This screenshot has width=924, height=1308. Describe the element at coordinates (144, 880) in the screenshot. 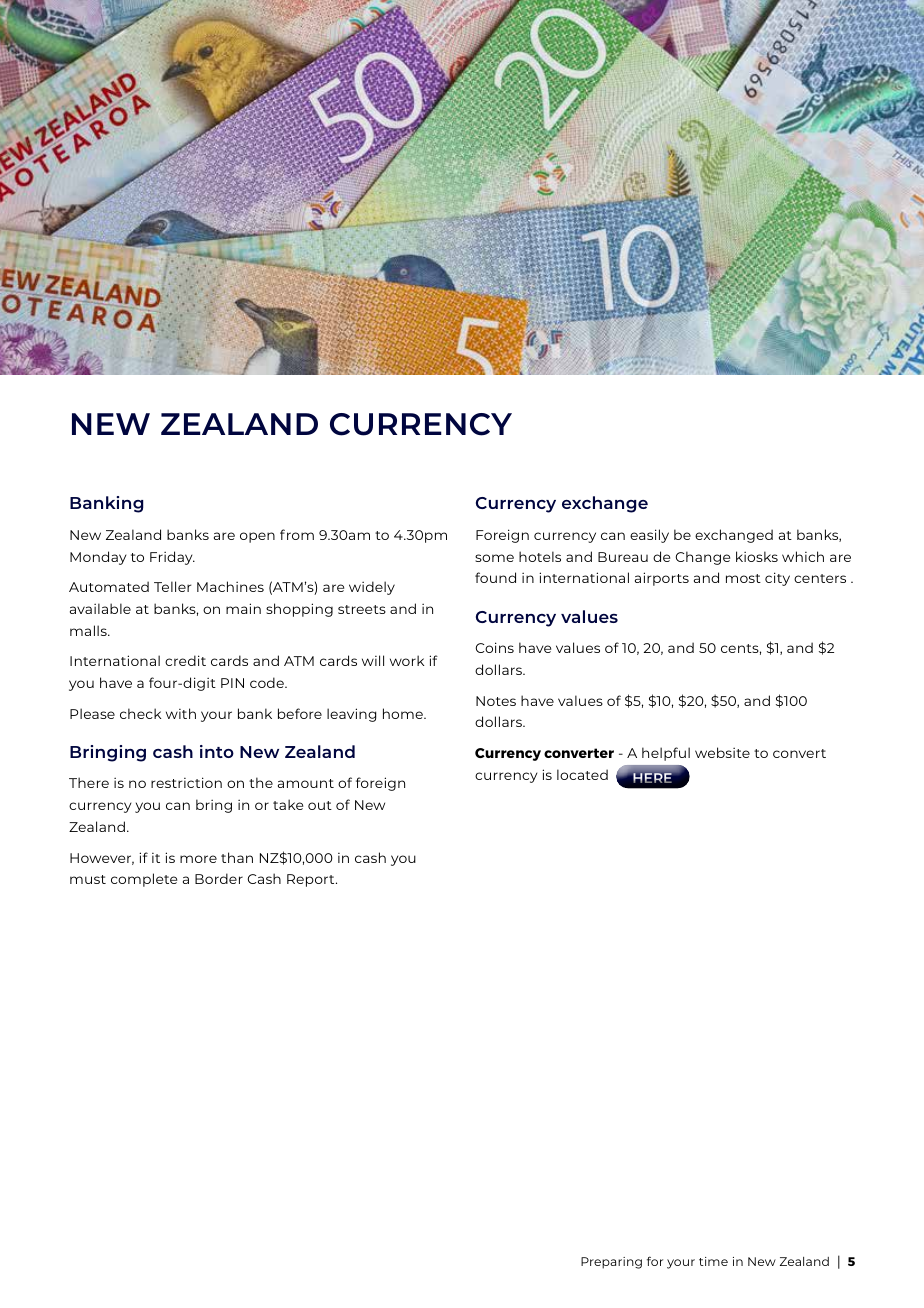

I see `complete` at that location.
